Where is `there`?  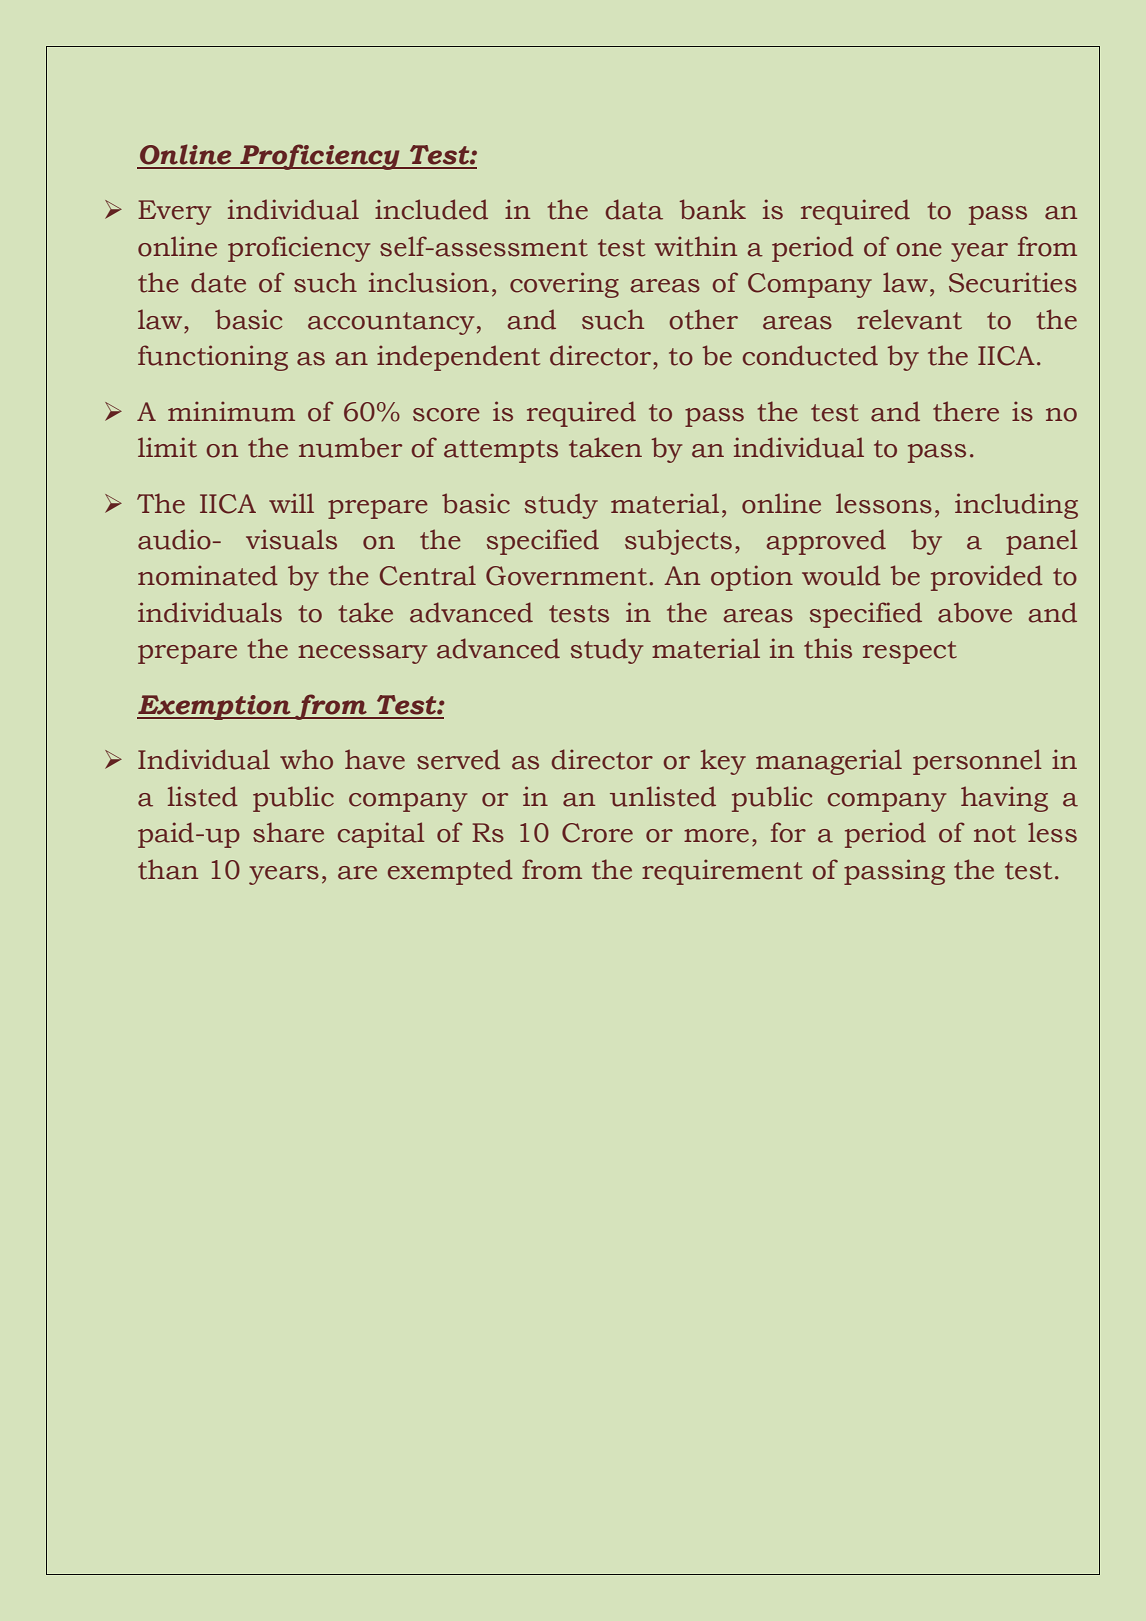
there is located at coordinates (966, 411).
